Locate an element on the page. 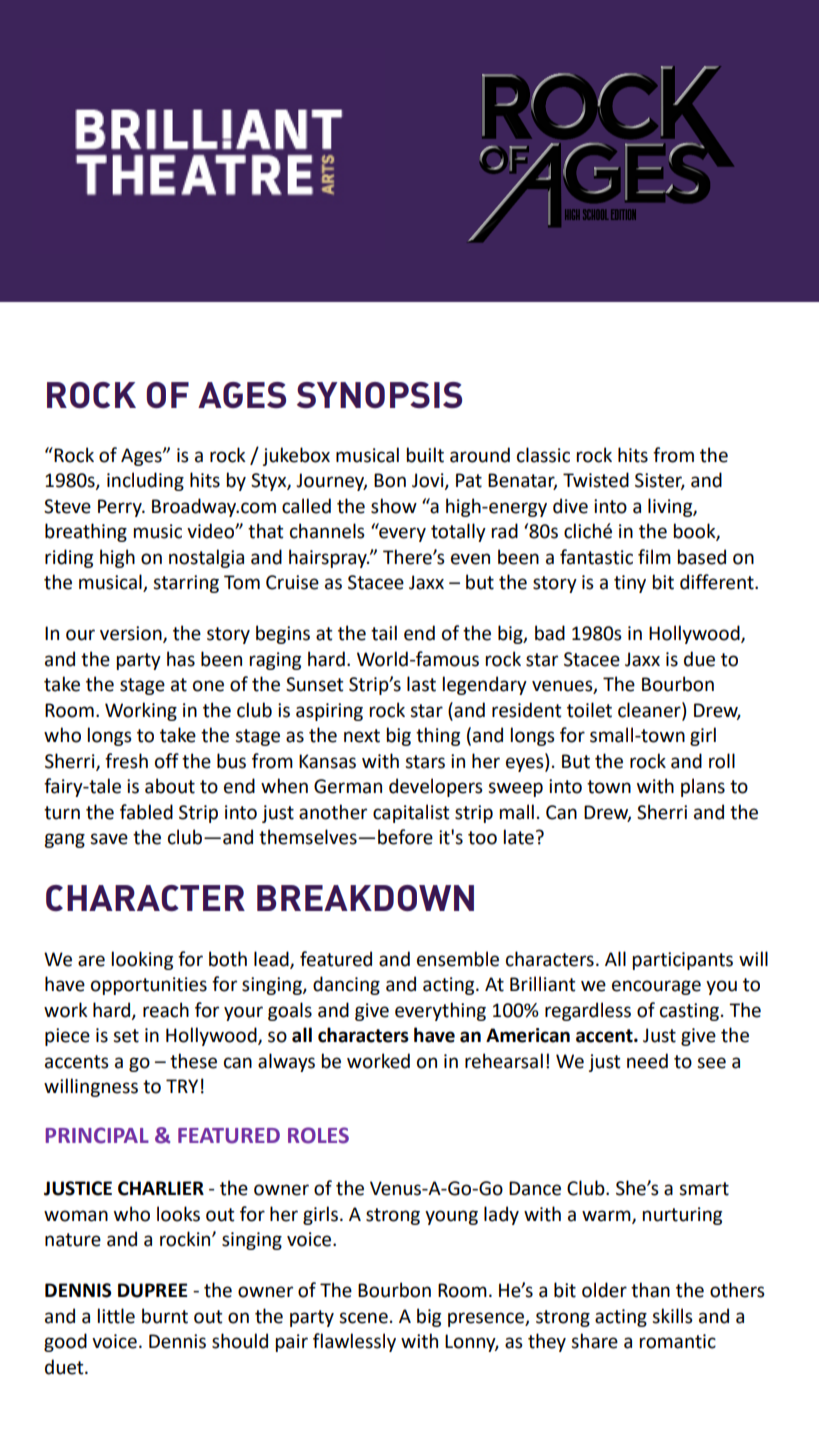  SYNOPSIS is located at coordinates (379, 395).
